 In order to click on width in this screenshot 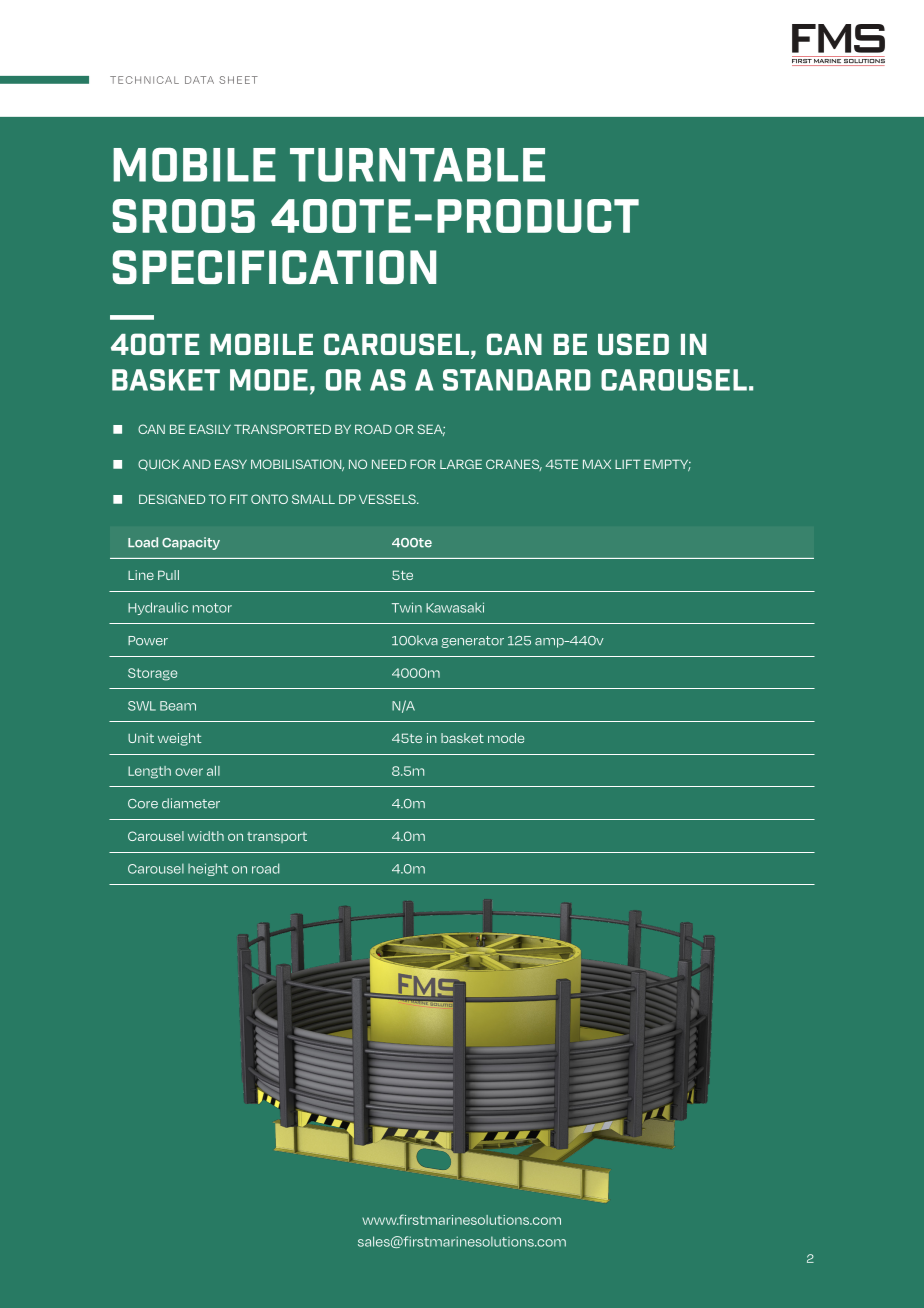, I will do `click(206, 836)`.
